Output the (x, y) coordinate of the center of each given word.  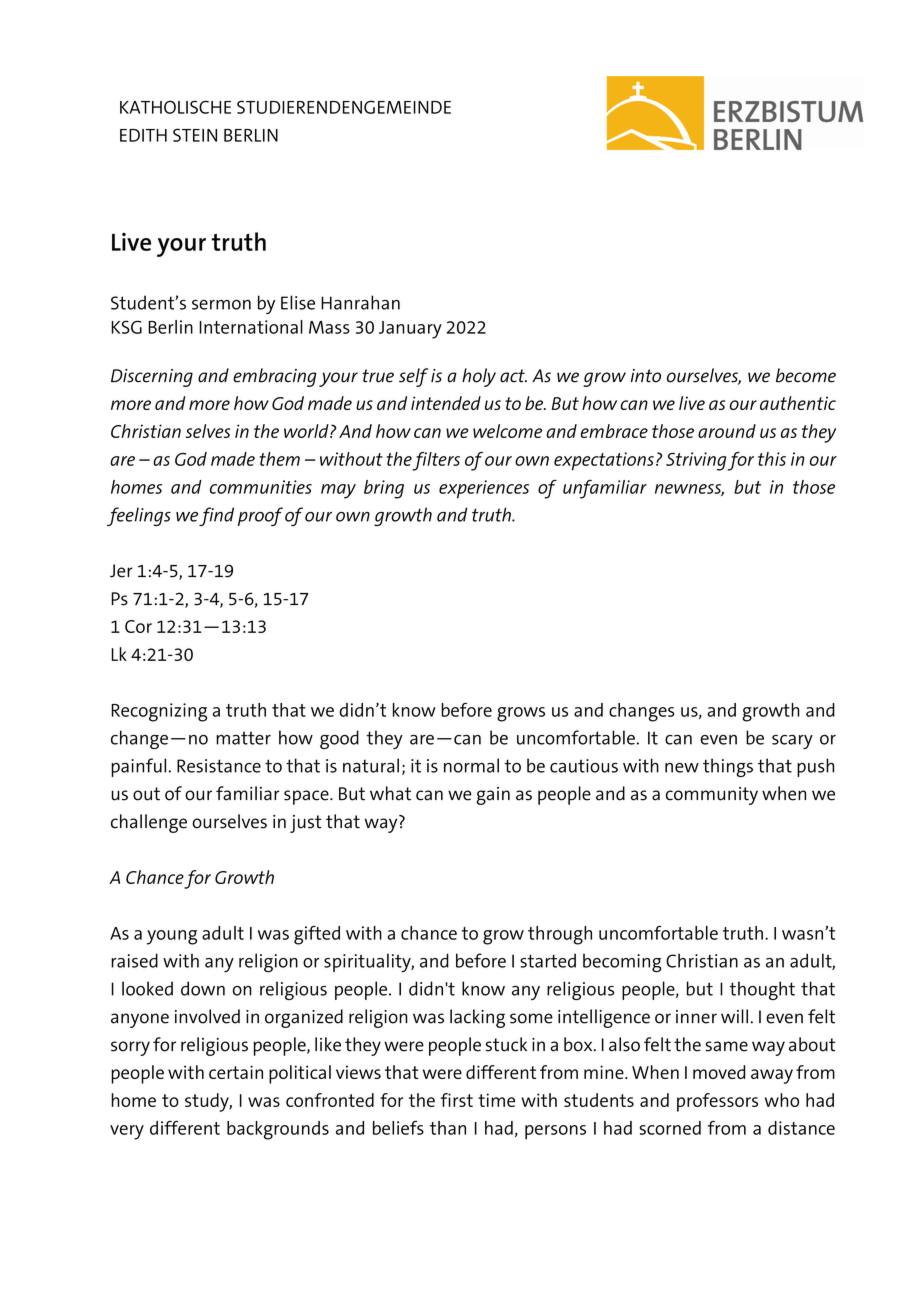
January (410, 330)
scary (792, 742)
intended (446, 403)
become (806, 375)
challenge (149, 823)
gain (493, 796)
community (712, 796)
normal (471, 765)
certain (236, 1072)
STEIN (195, 135)
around (727, 431)
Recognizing (159, 712)
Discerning (152, 378)
